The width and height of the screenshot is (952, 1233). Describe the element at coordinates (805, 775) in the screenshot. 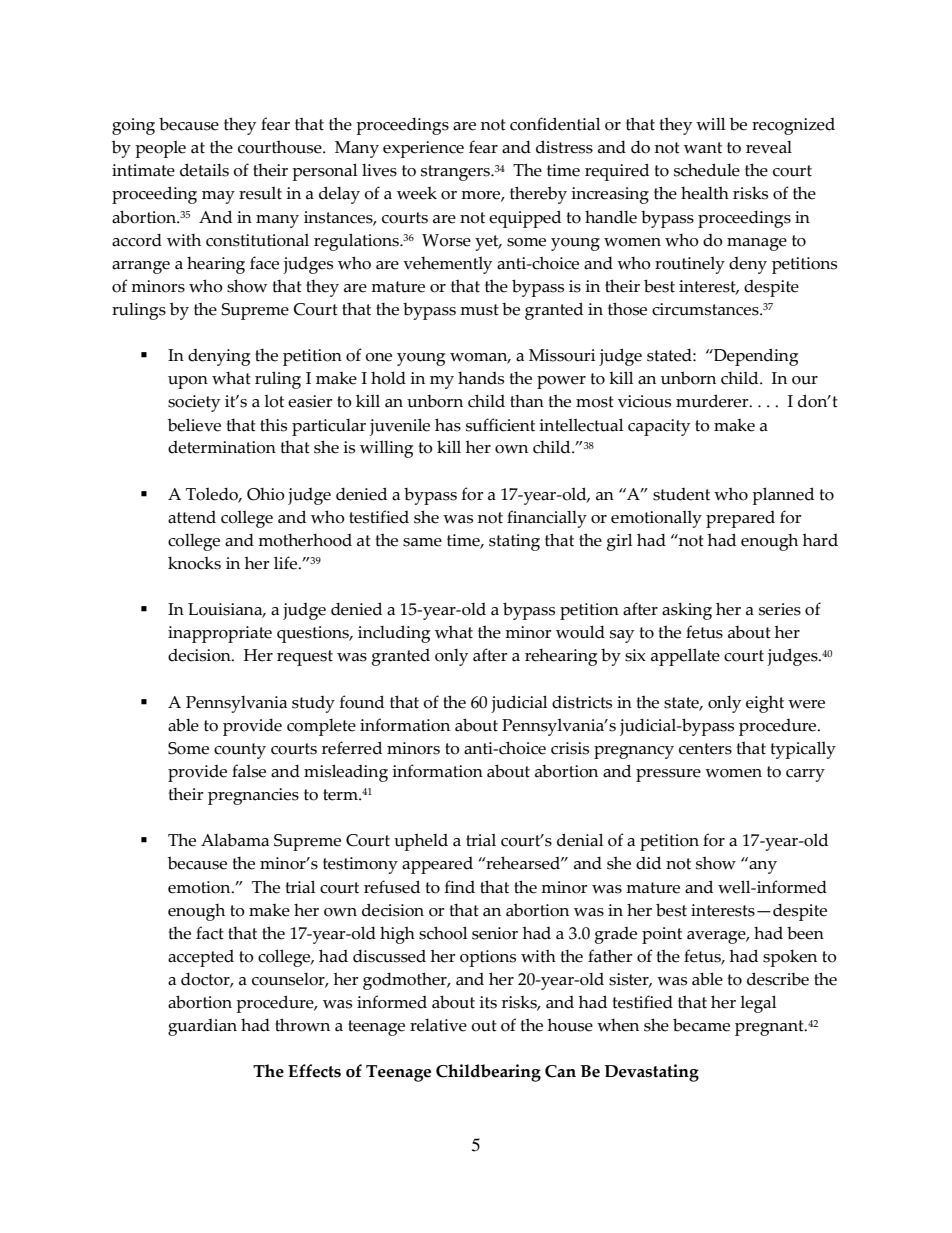

I see `carry` at that location.
